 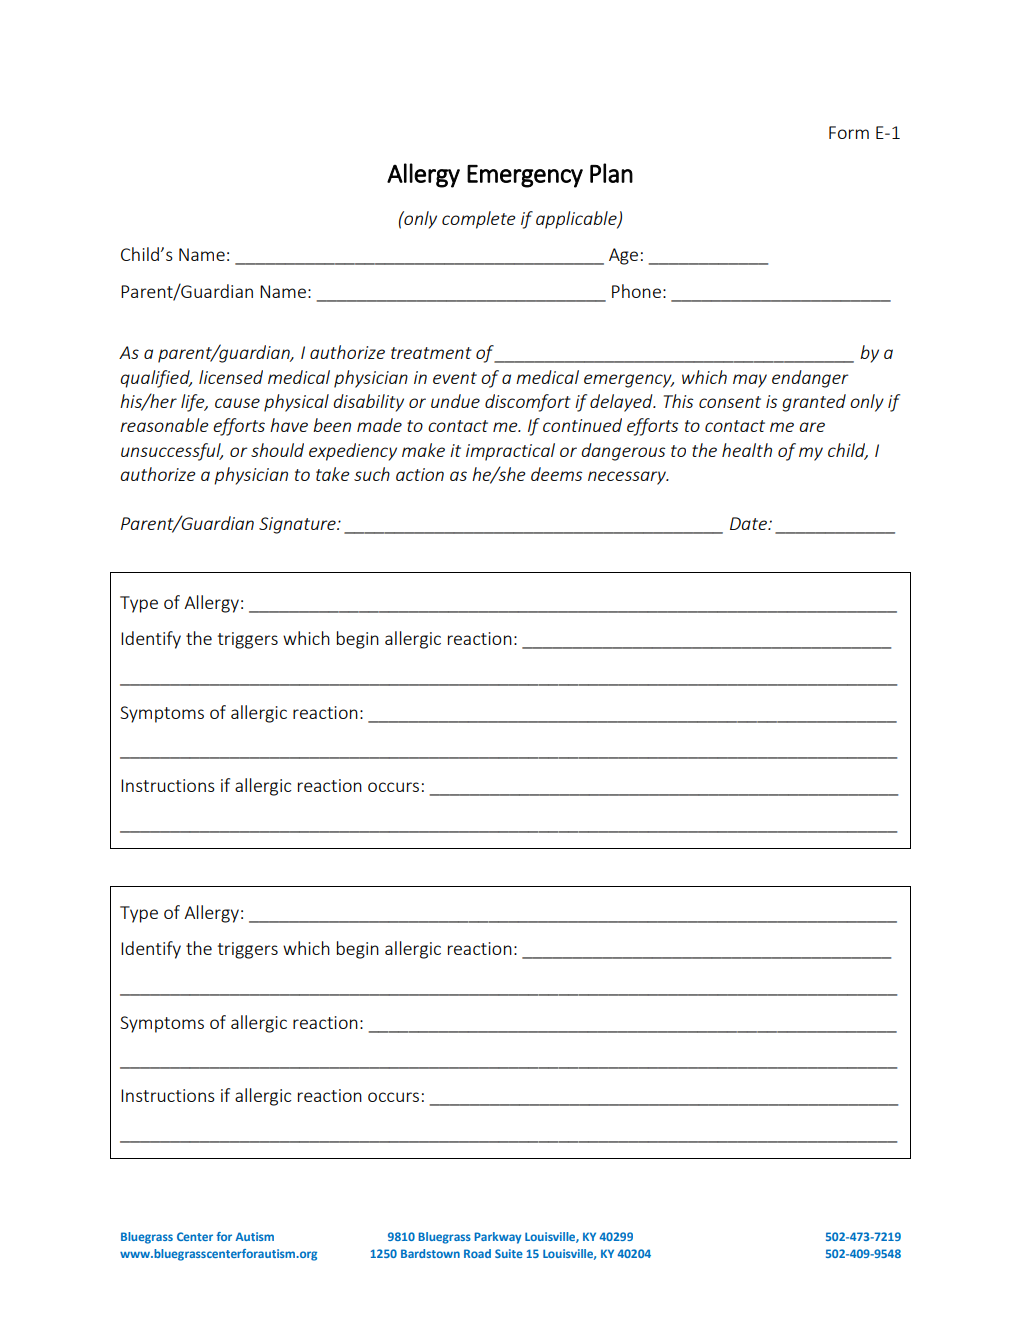 What do you see at coordinates (750, 381) in the image?
I see `may` at bounding box center [750, 381].
